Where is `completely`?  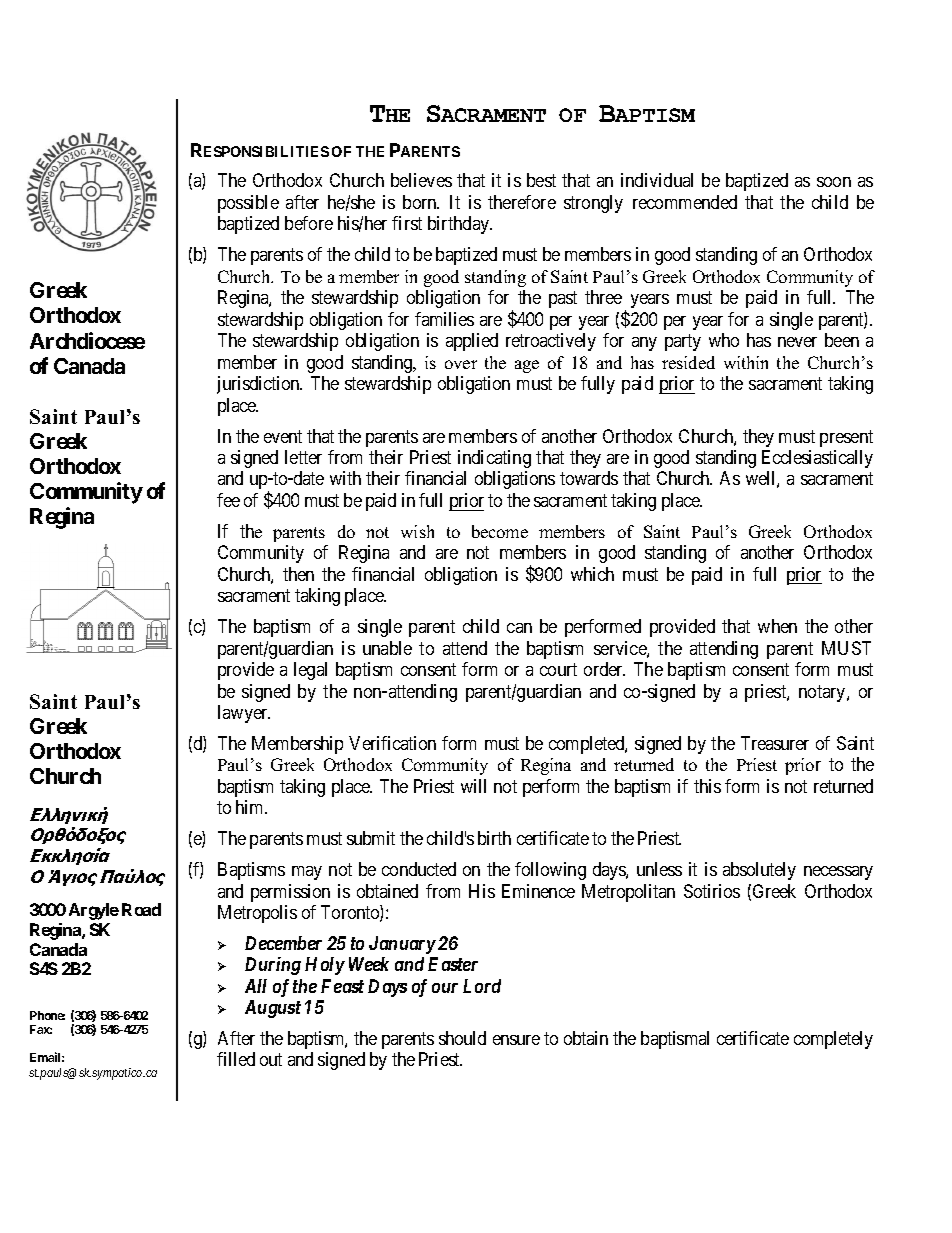 completely is located at coordinates (833, 1040).
